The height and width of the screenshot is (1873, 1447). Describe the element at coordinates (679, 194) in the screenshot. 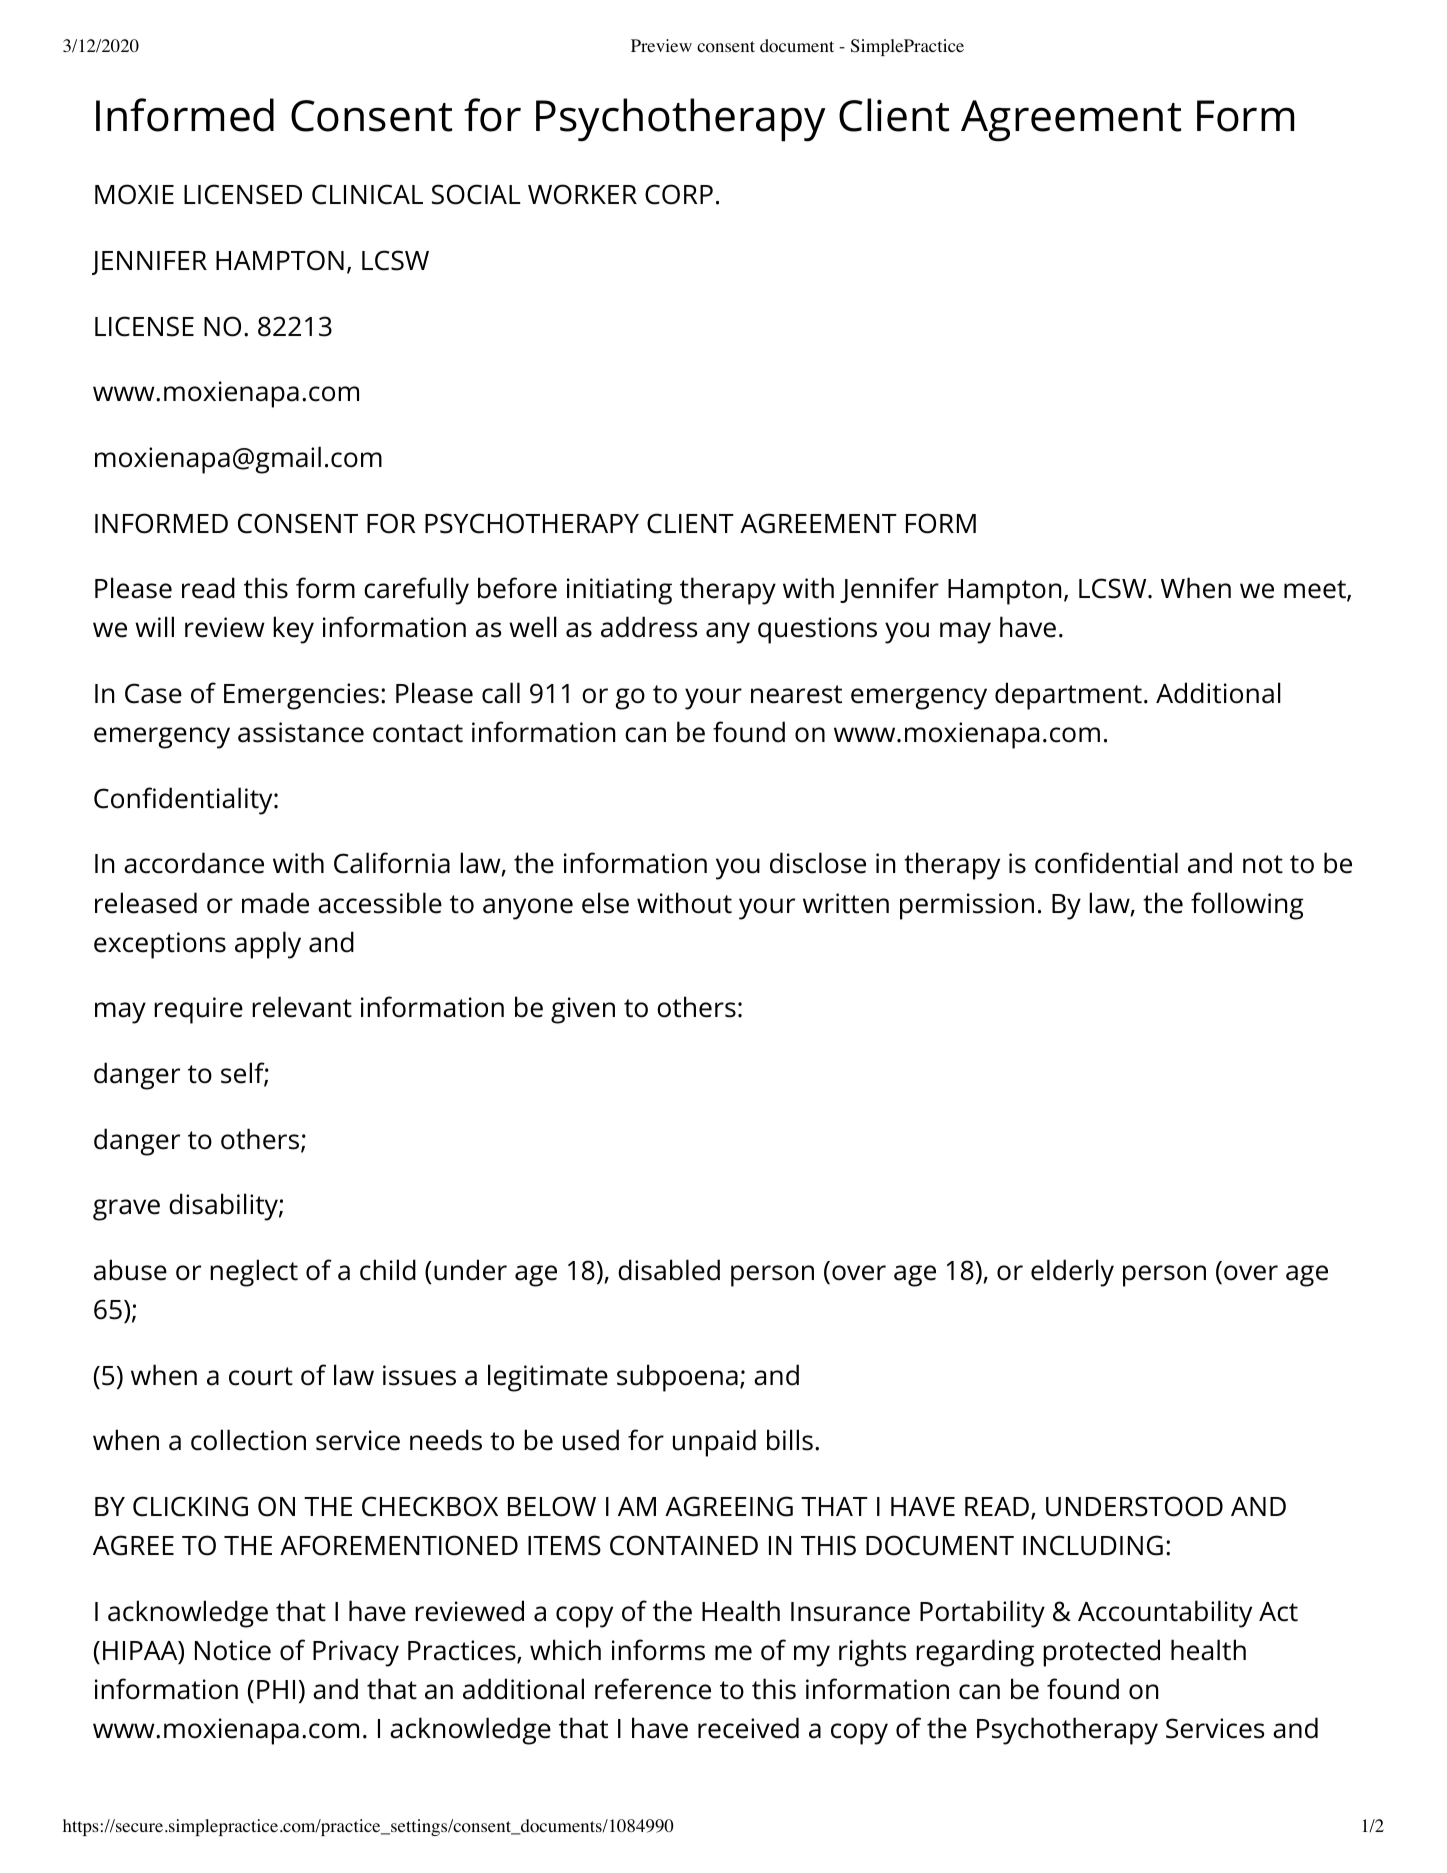

I see `CORP` at that location.
